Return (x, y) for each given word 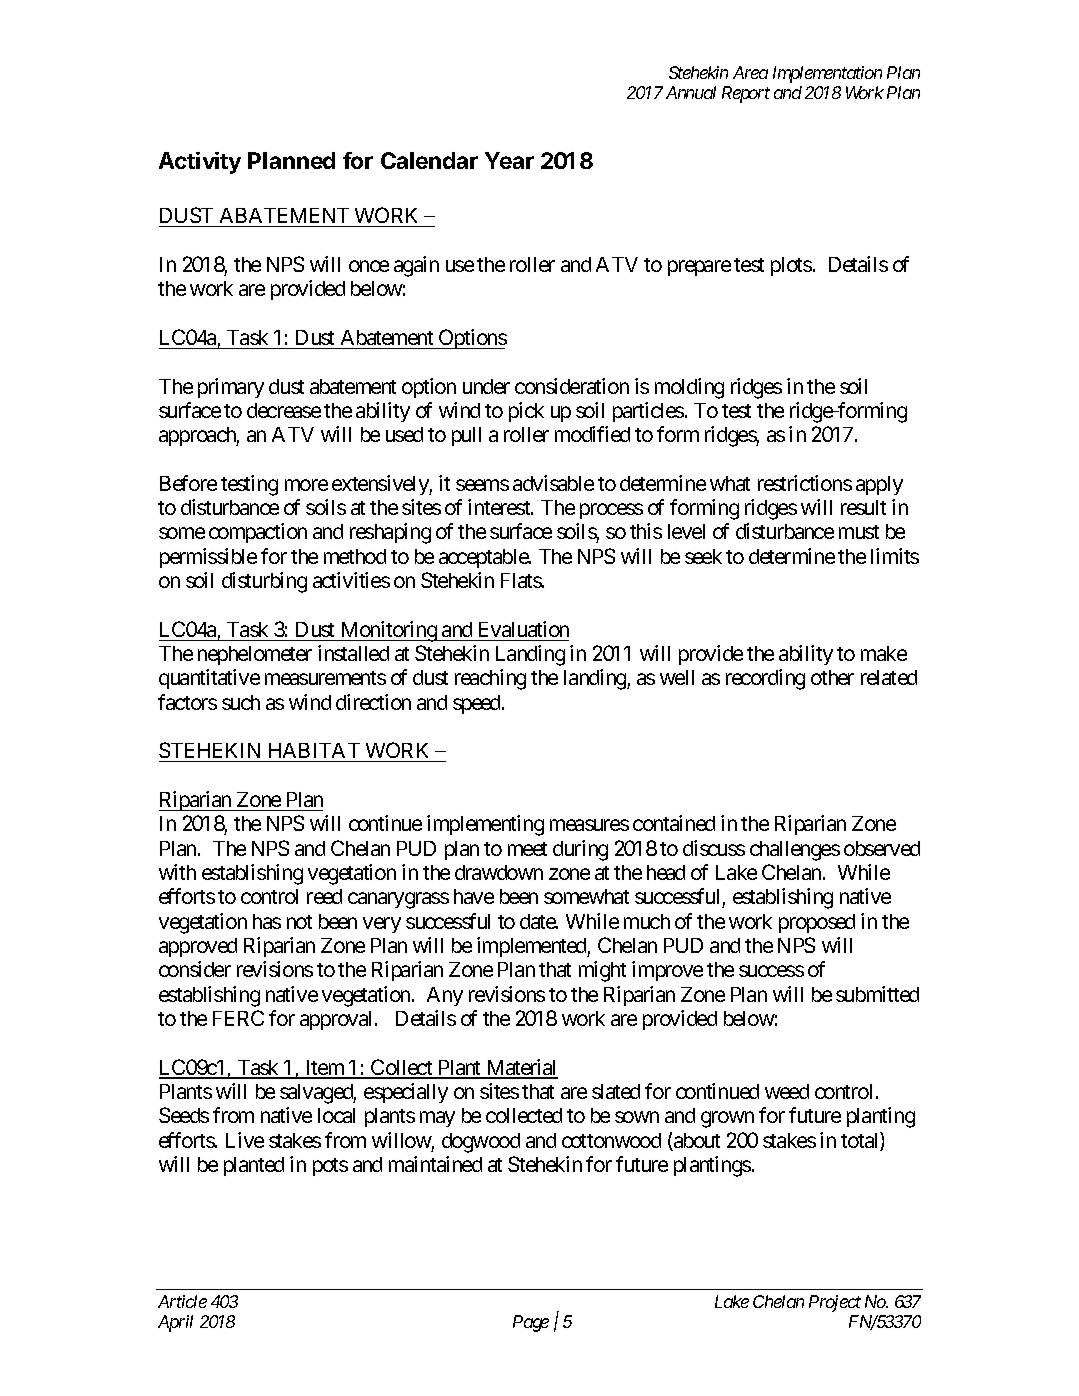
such (241, 702)
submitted (877, 994)
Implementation (827, 74)
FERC (238, 1018)
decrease (284, 410)
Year (509, 160)
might (602, 971)
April (175, 1323)
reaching (490, 679)
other (832, 677)
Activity (200, 163)
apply (879, 485)
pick (526, 412)
